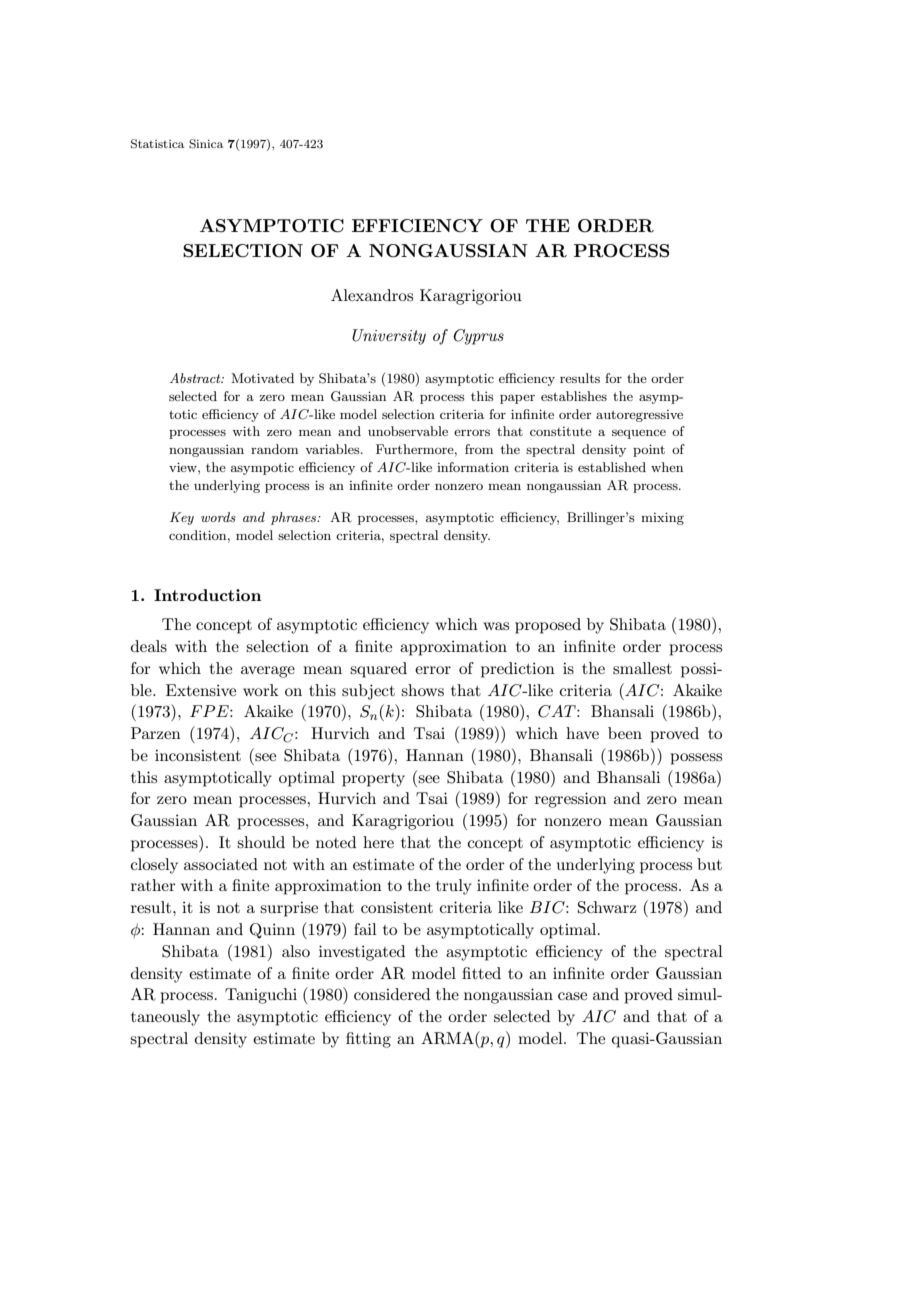  What do you see at coordinates (574, 396) in the image?
I see `establishes` at bounding box center [574, 396].
